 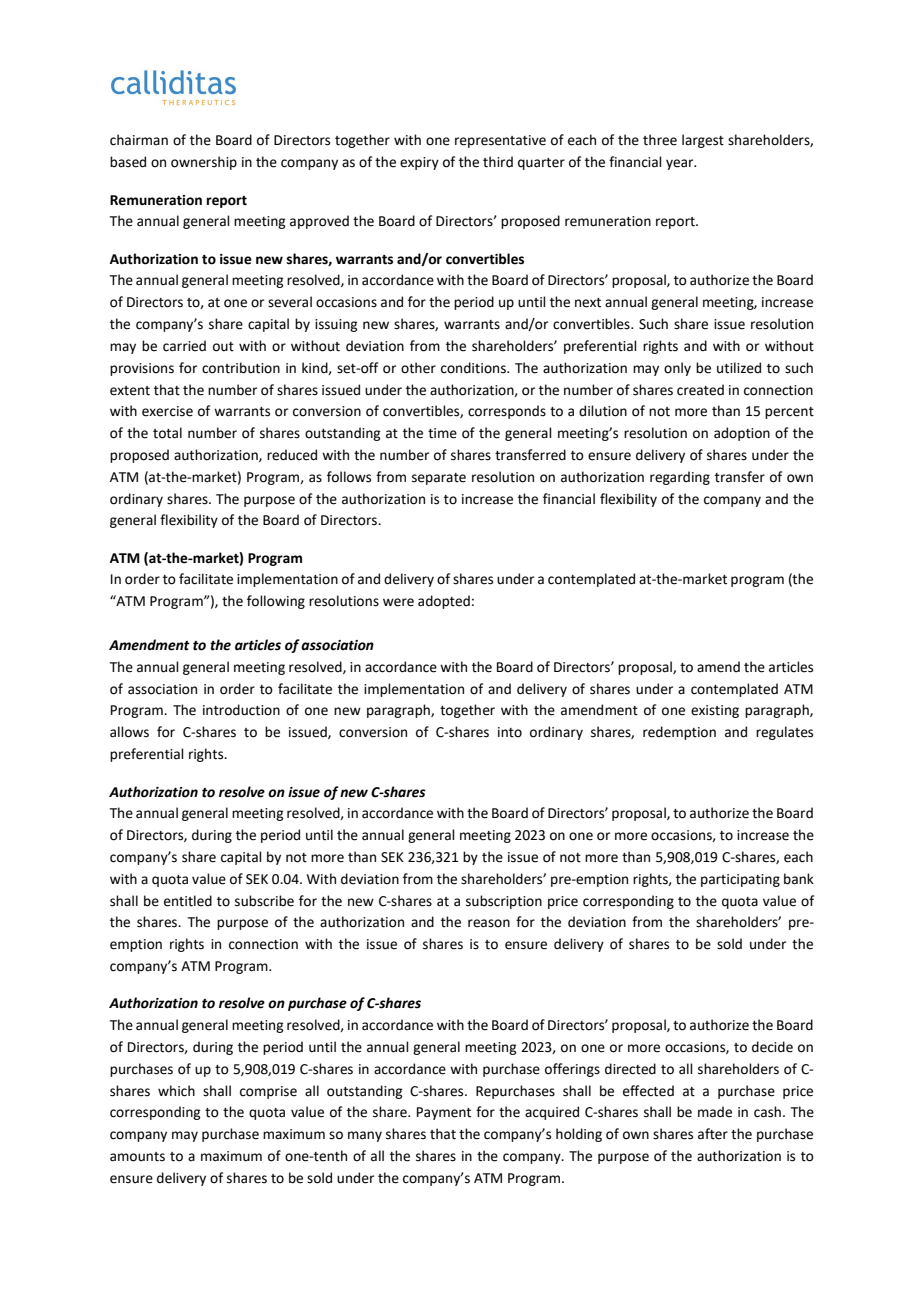 What do you see at coordinates (241, 710) in the screenshot?
I see `introduction` at bounding box center [241, 710].
